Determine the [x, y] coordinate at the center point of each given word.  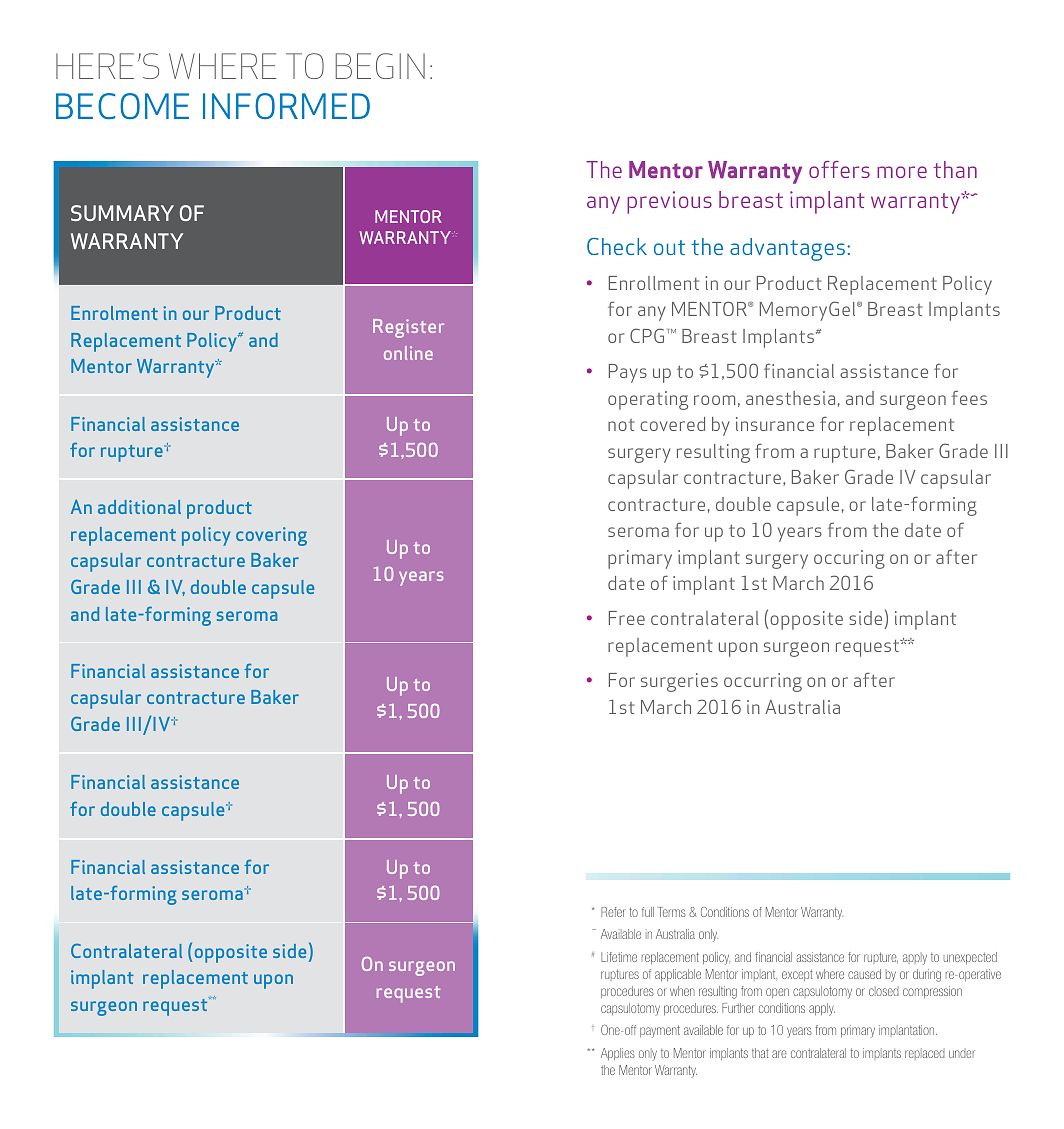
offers [839, 169]
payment [660, 1031]
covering [271, 536]
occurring [763, 682]
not [621, 425]
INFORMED [286, 106]
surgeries [679, 682]
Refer [613, 912]
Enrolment [114, 313]
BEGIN [380, 66]
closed [884, 991]
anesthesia [790, 398]
